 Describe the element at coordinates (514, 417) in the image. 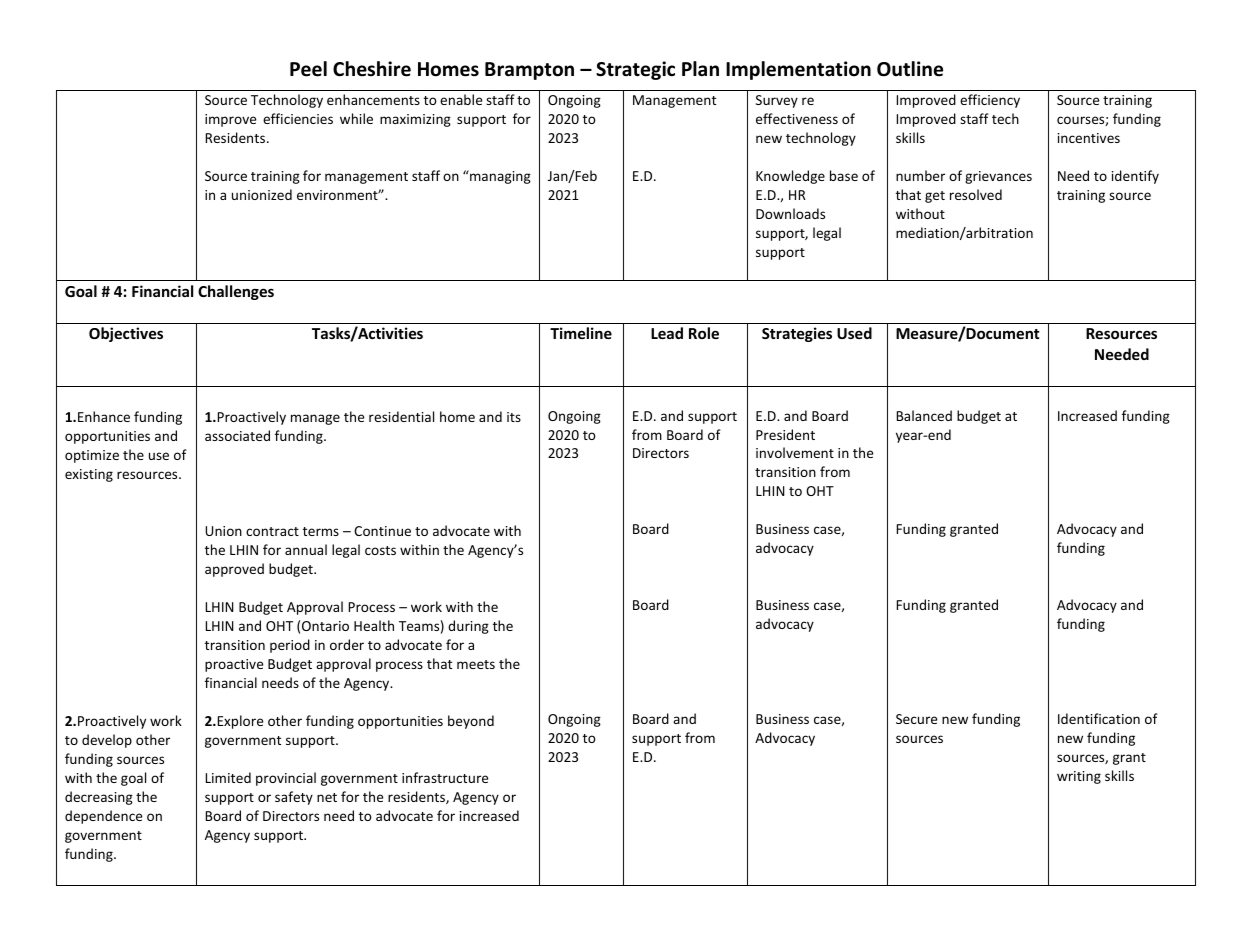

I see `its` at that location.
